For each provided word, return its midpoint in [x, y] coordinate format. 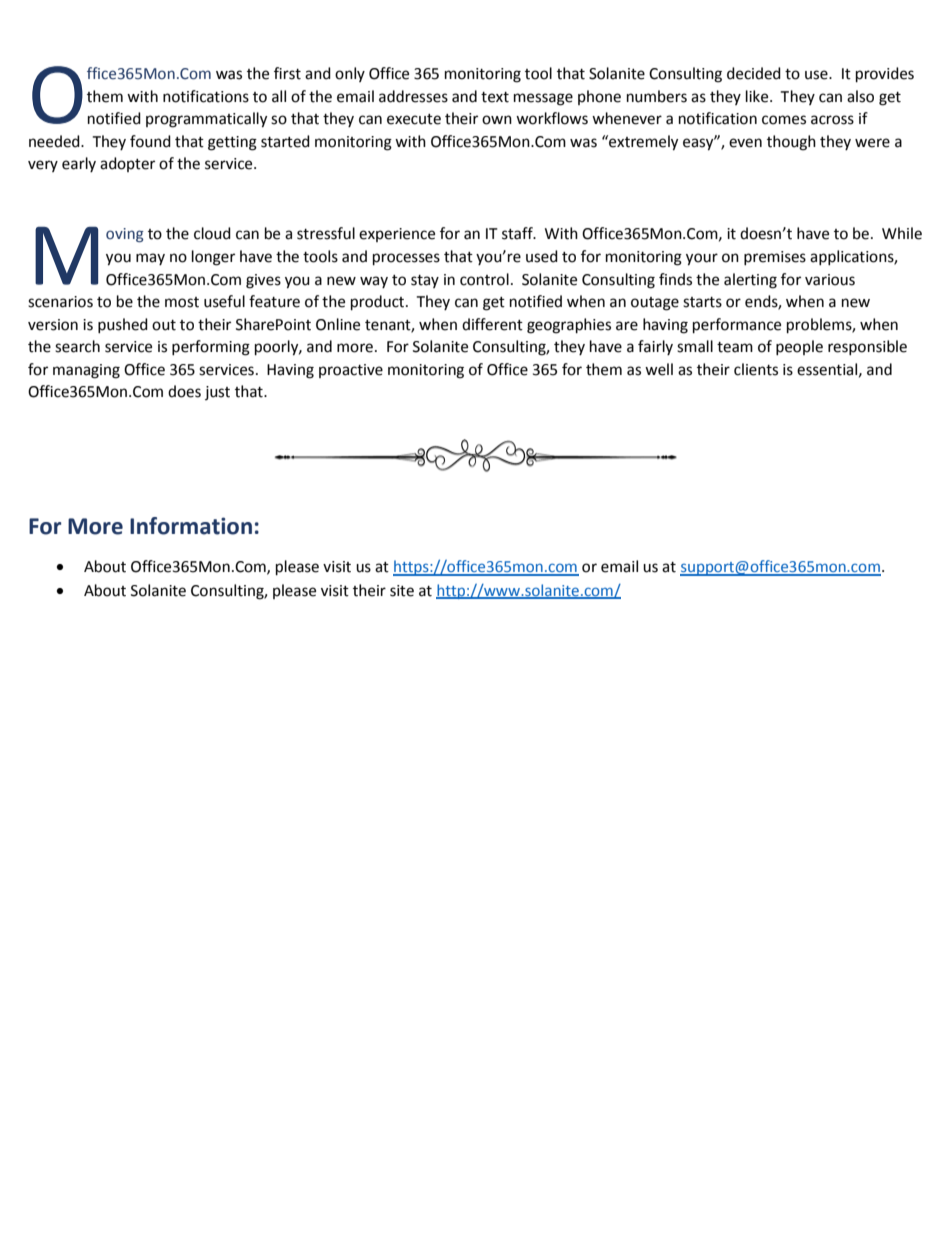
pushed [123, 325]
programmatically [206, 120]
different [492, 324]
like [758, 96]
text [495, 97]
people [799, 347]
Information [191, 526]
